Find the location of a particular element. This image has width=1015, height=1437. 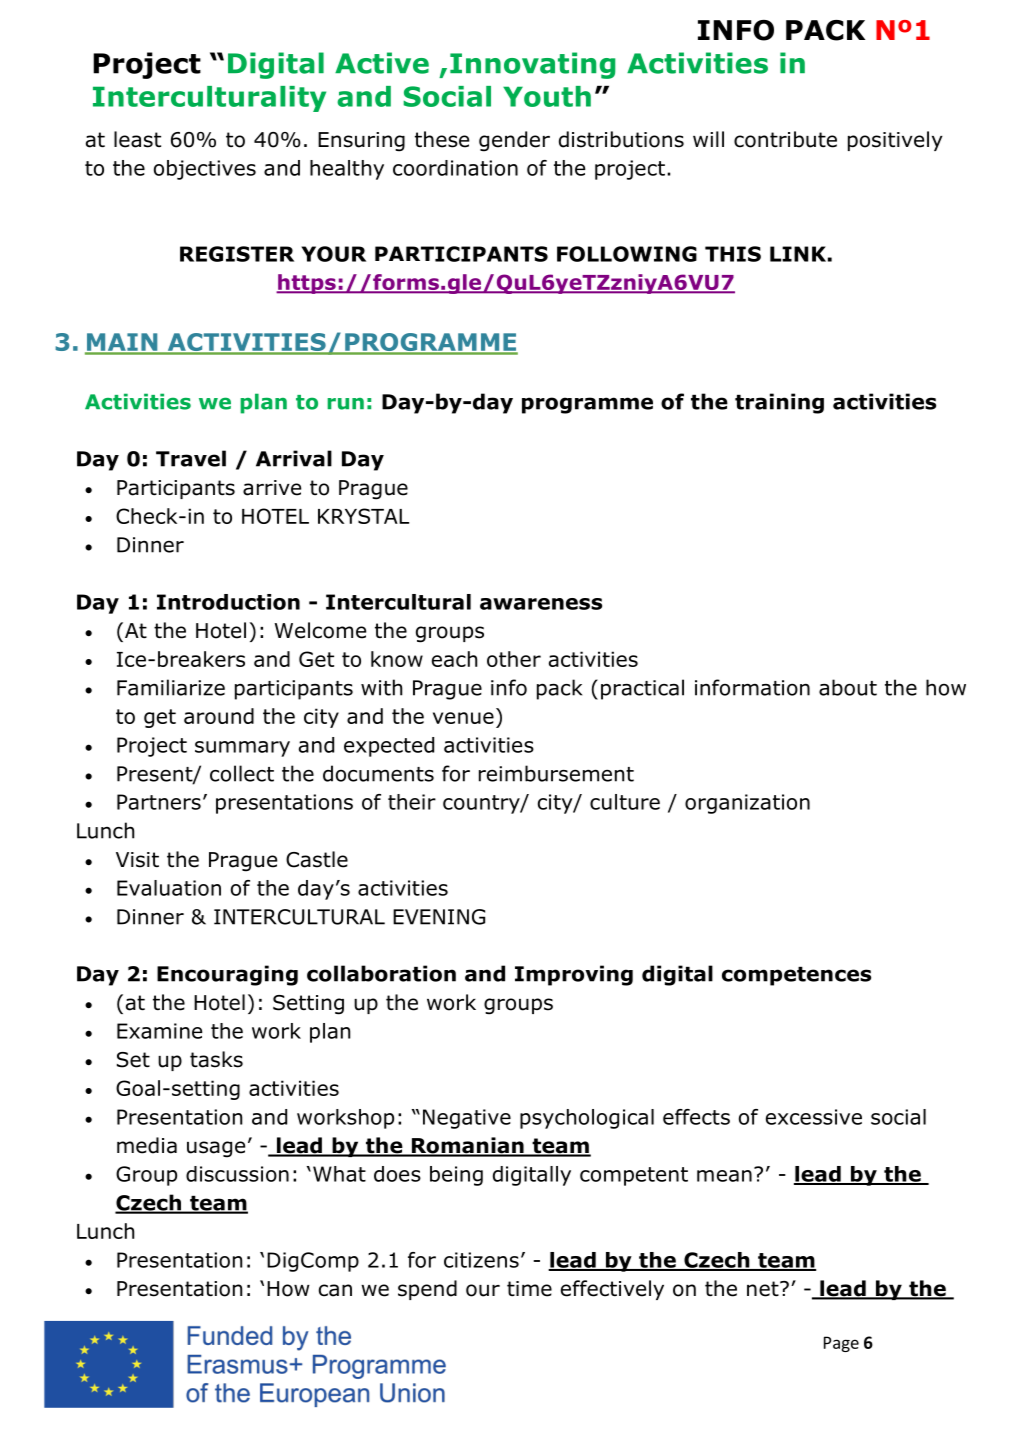

other is located at coordinates (514, 659).
